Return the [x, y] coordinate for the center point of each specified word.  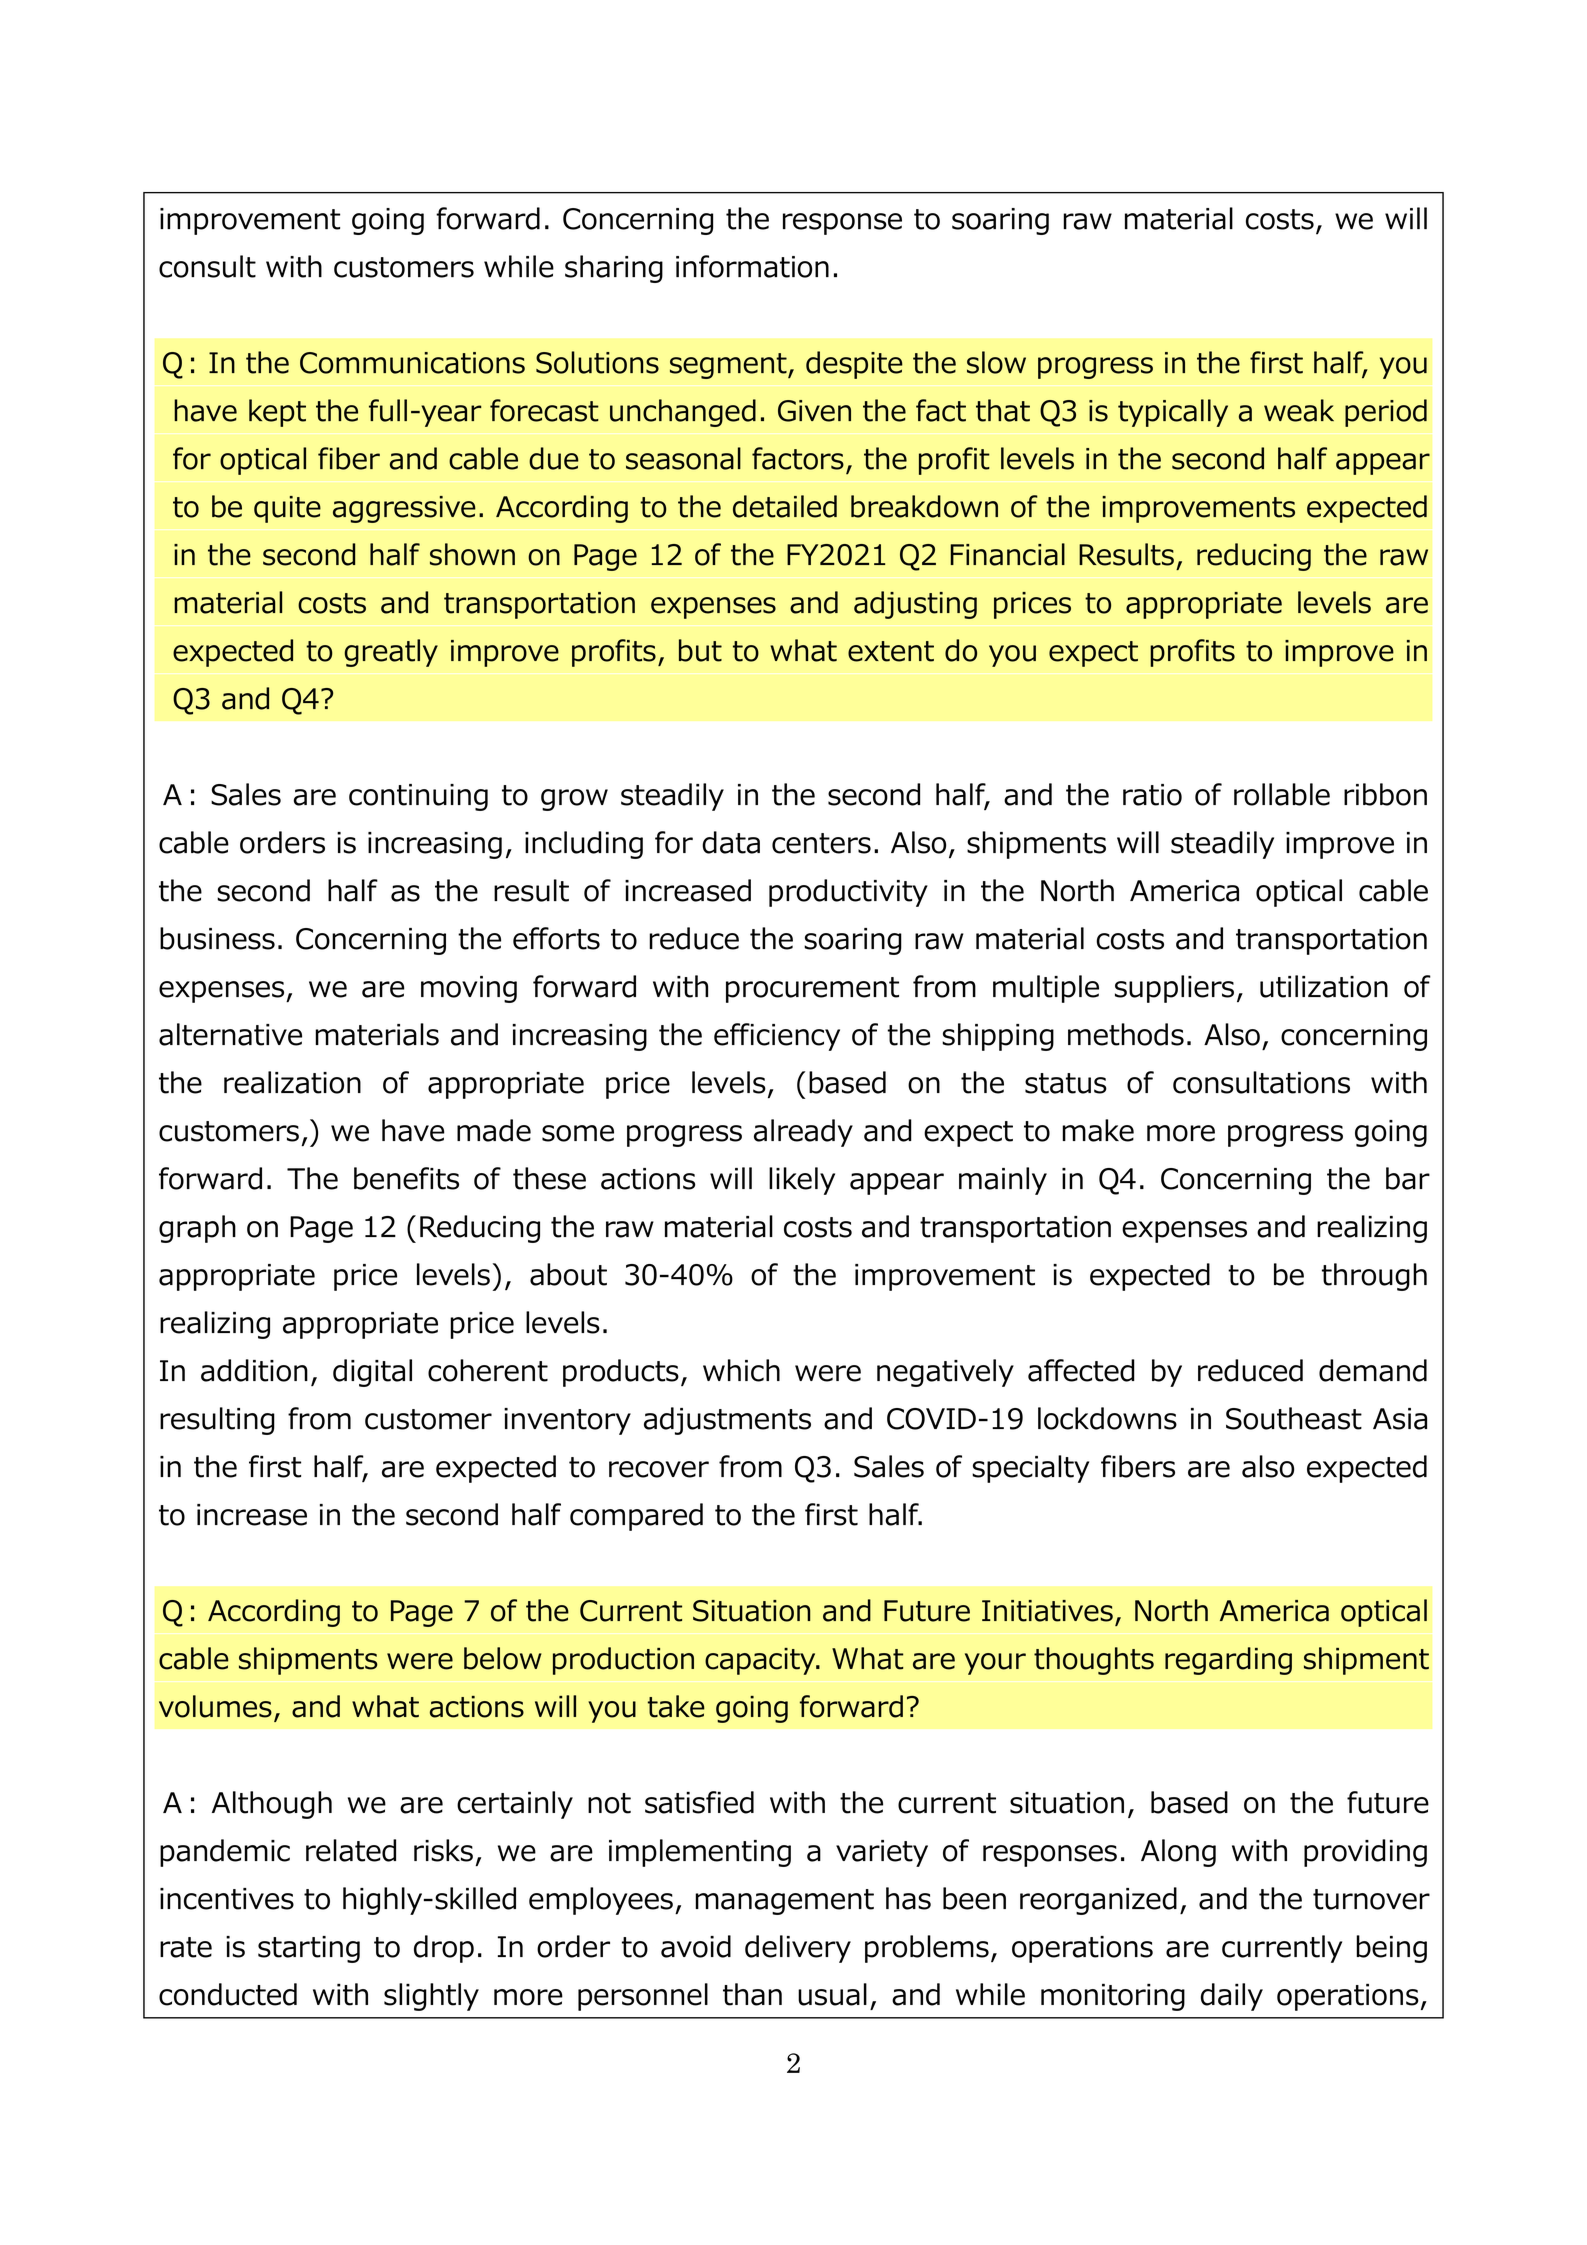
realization [292, 1082]
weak [1299, 410]
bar [1408, 1178]
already [803, 1133]
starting [309, 1949]
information [752, 266]
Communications [412, 363]
